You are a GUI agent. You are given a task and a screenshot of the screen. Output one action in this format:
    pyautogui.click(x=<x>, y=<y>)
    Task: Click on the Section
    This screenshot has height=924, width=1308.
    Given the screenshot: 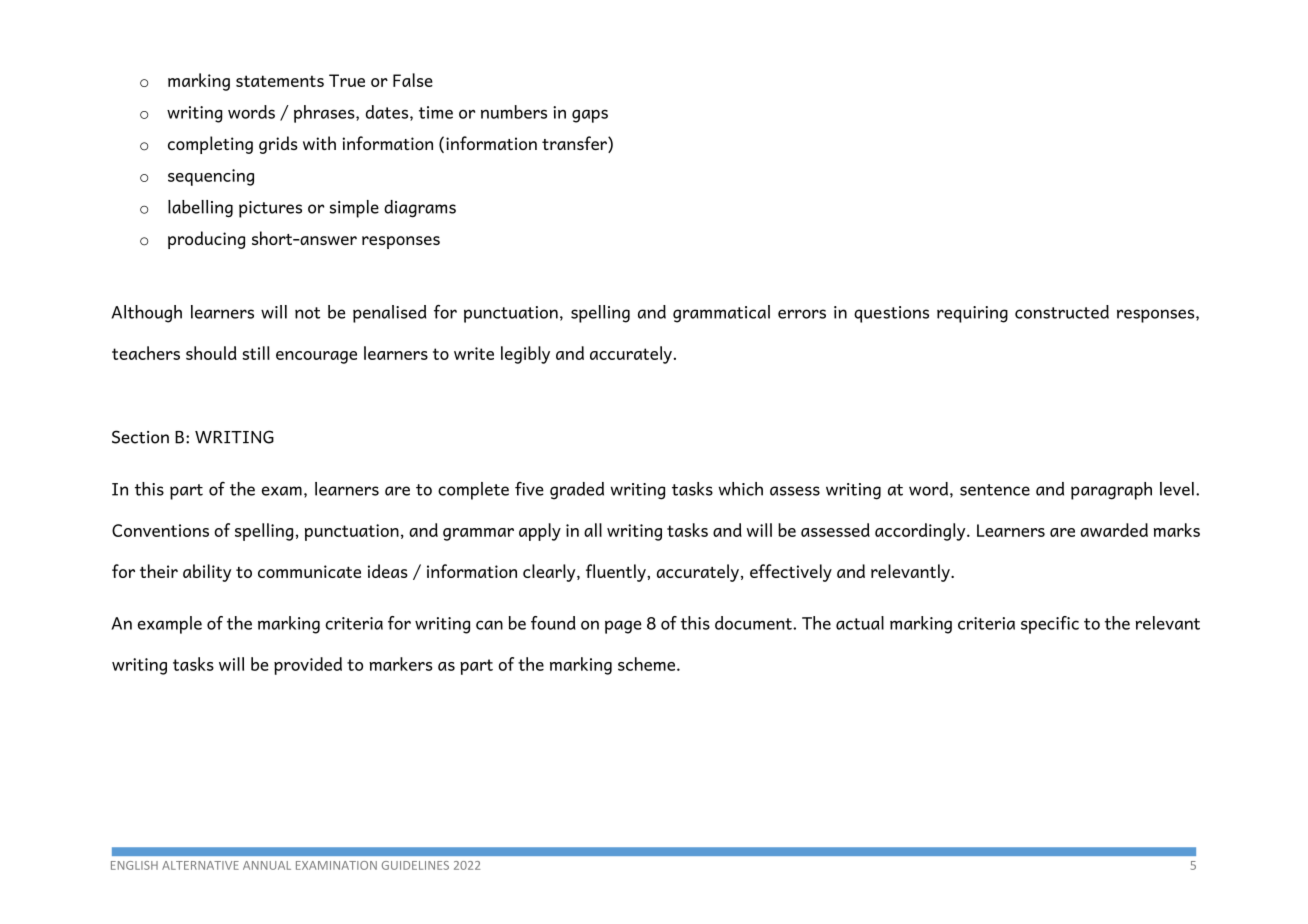 What is the action you would take?
    pyautogui.click(x=140, y=437)
